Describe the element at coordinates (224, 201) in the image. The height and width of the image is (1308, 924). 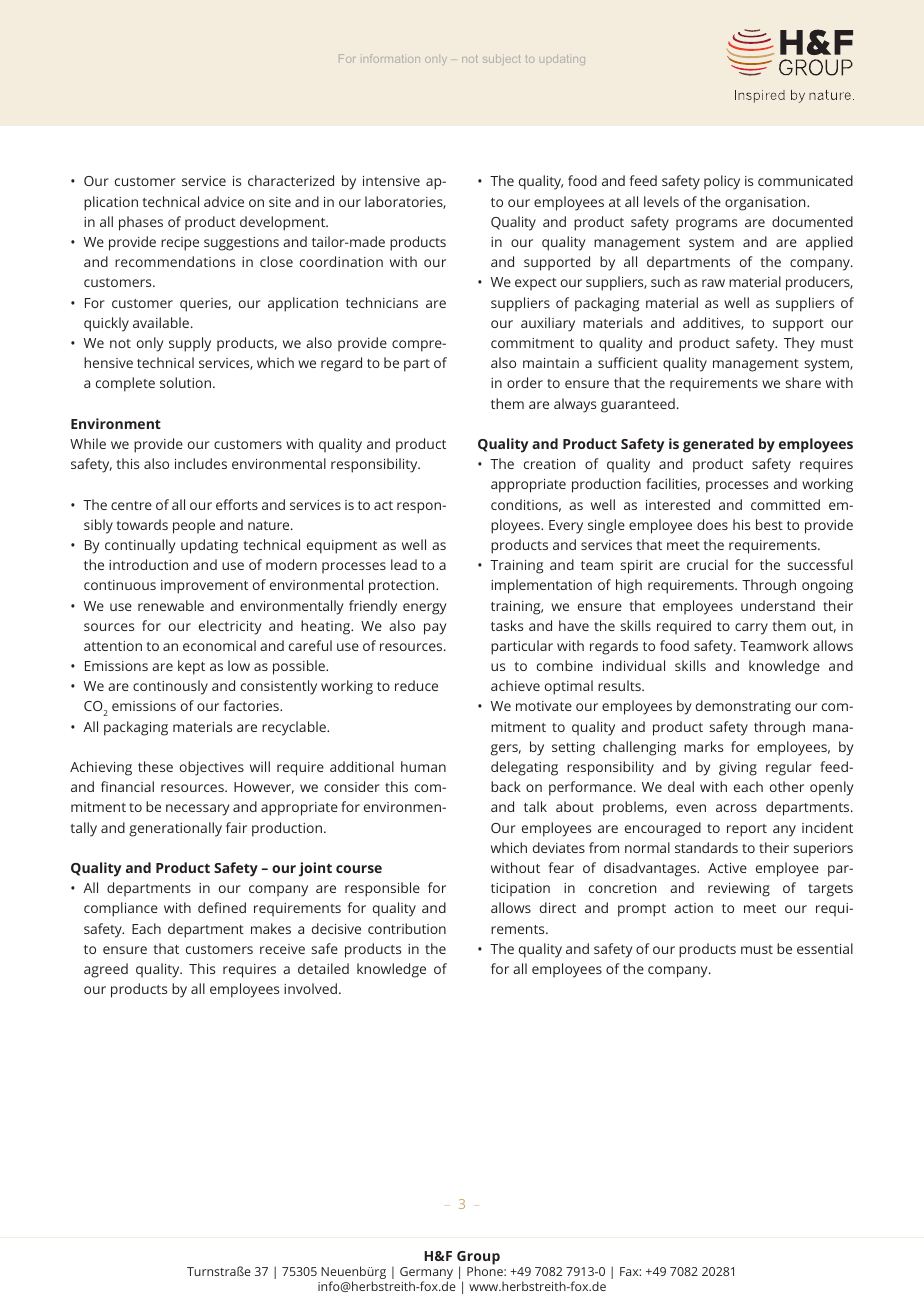
I see `advice` at that location.
